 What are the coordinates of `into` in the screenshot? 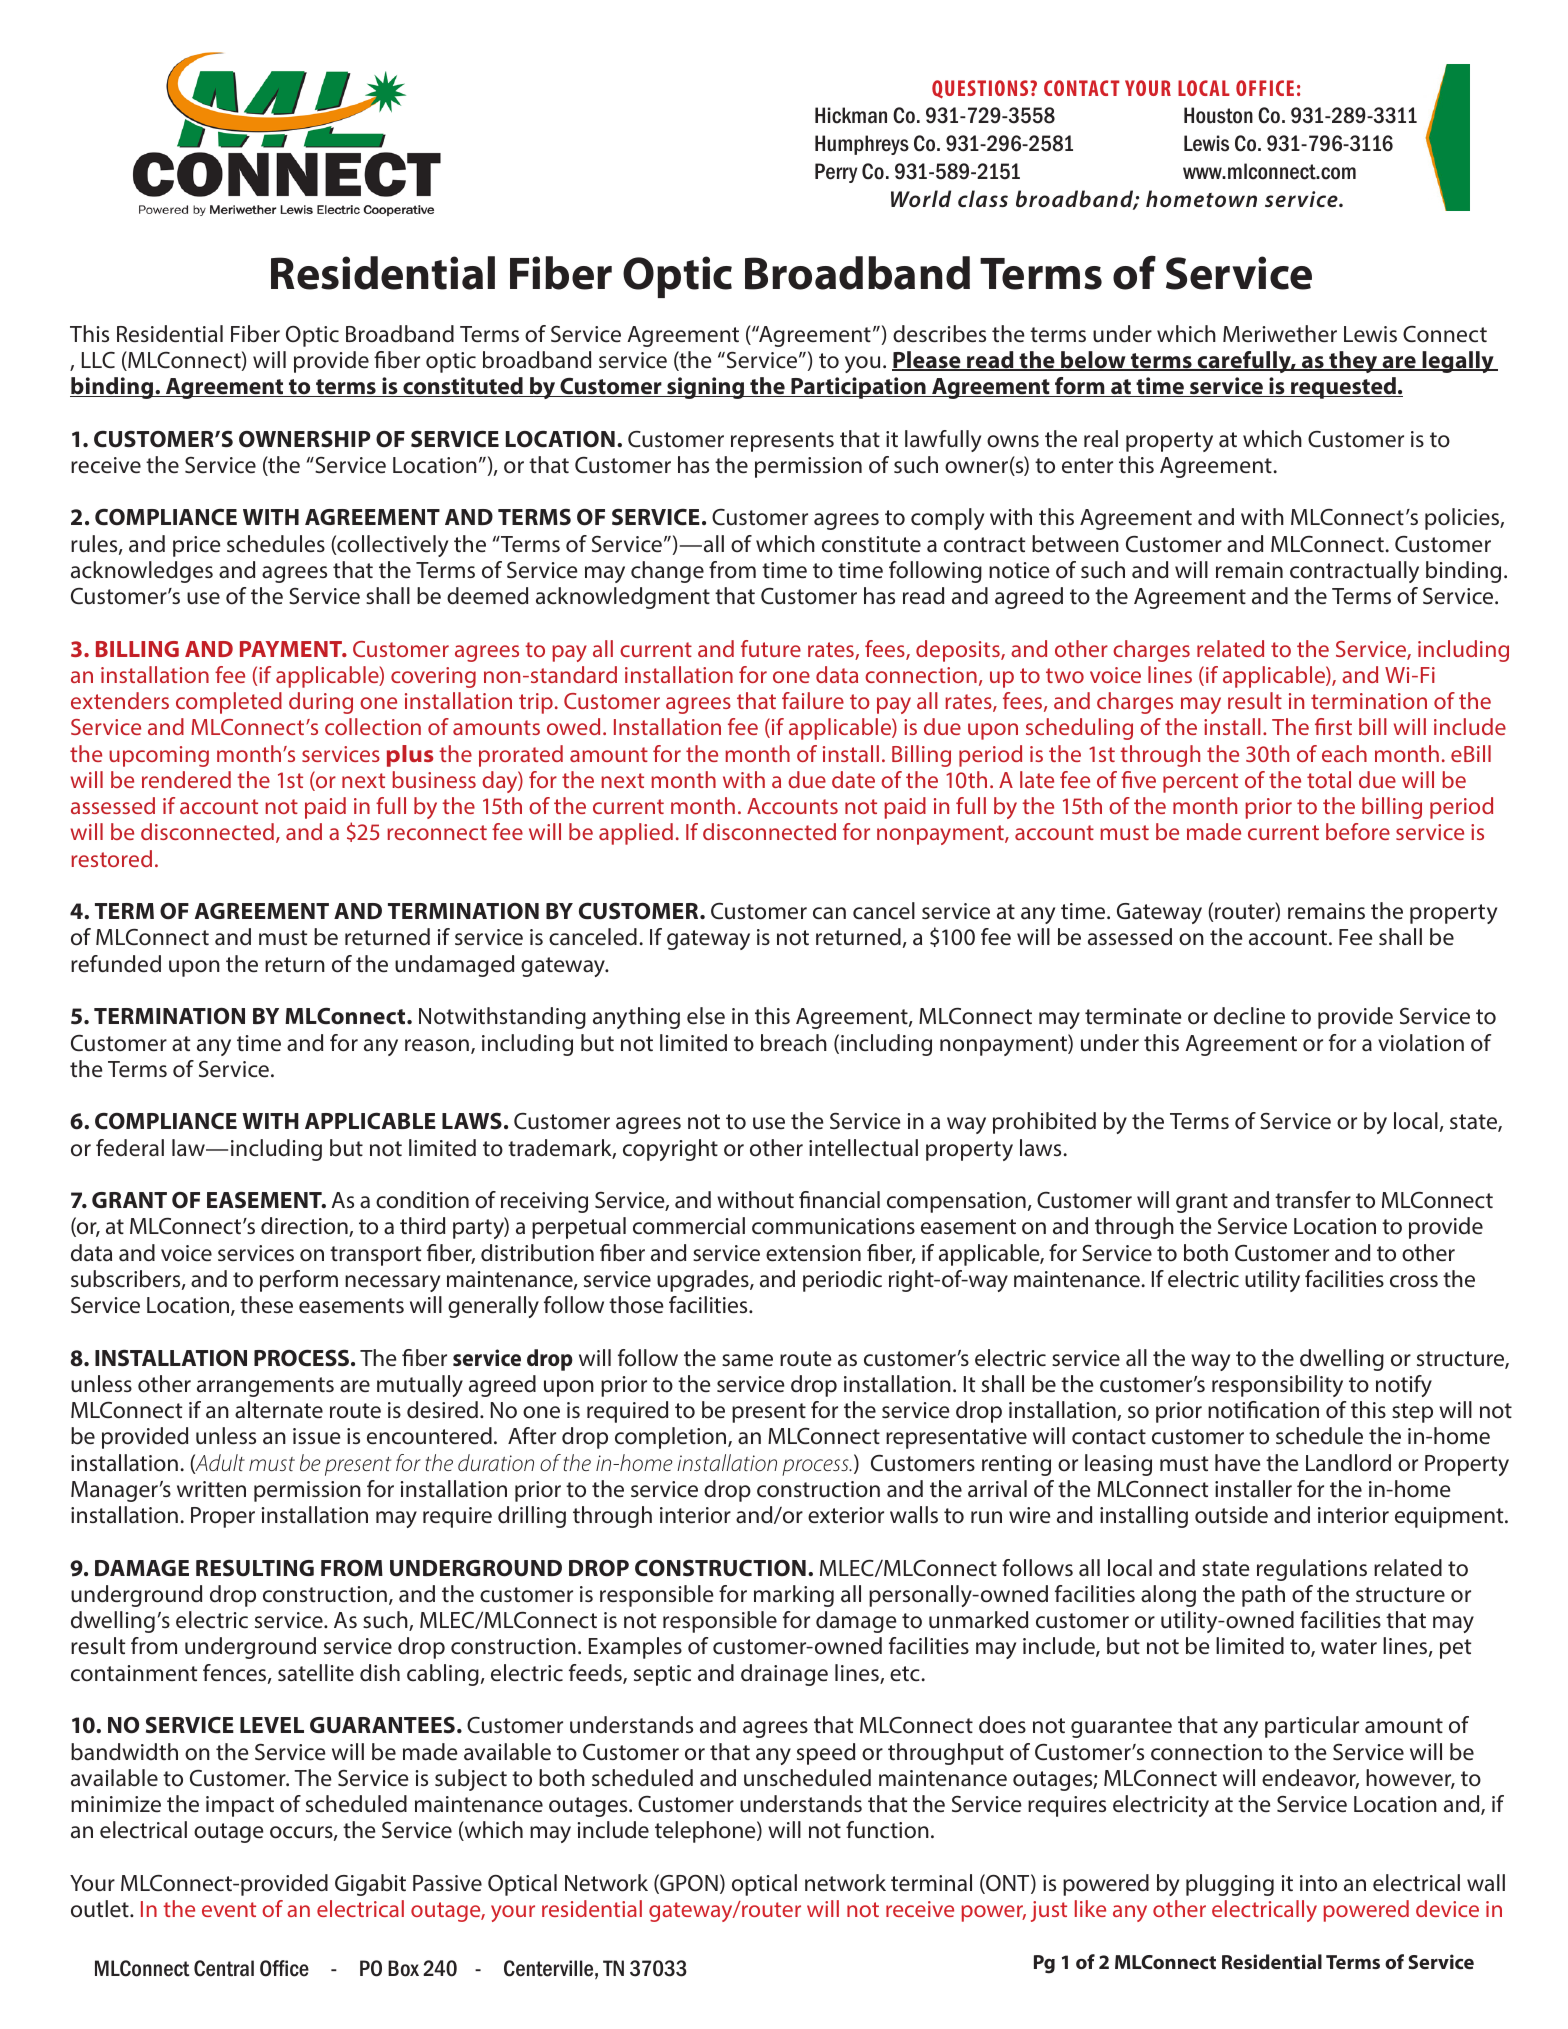 It's located at (1318, 1883).
